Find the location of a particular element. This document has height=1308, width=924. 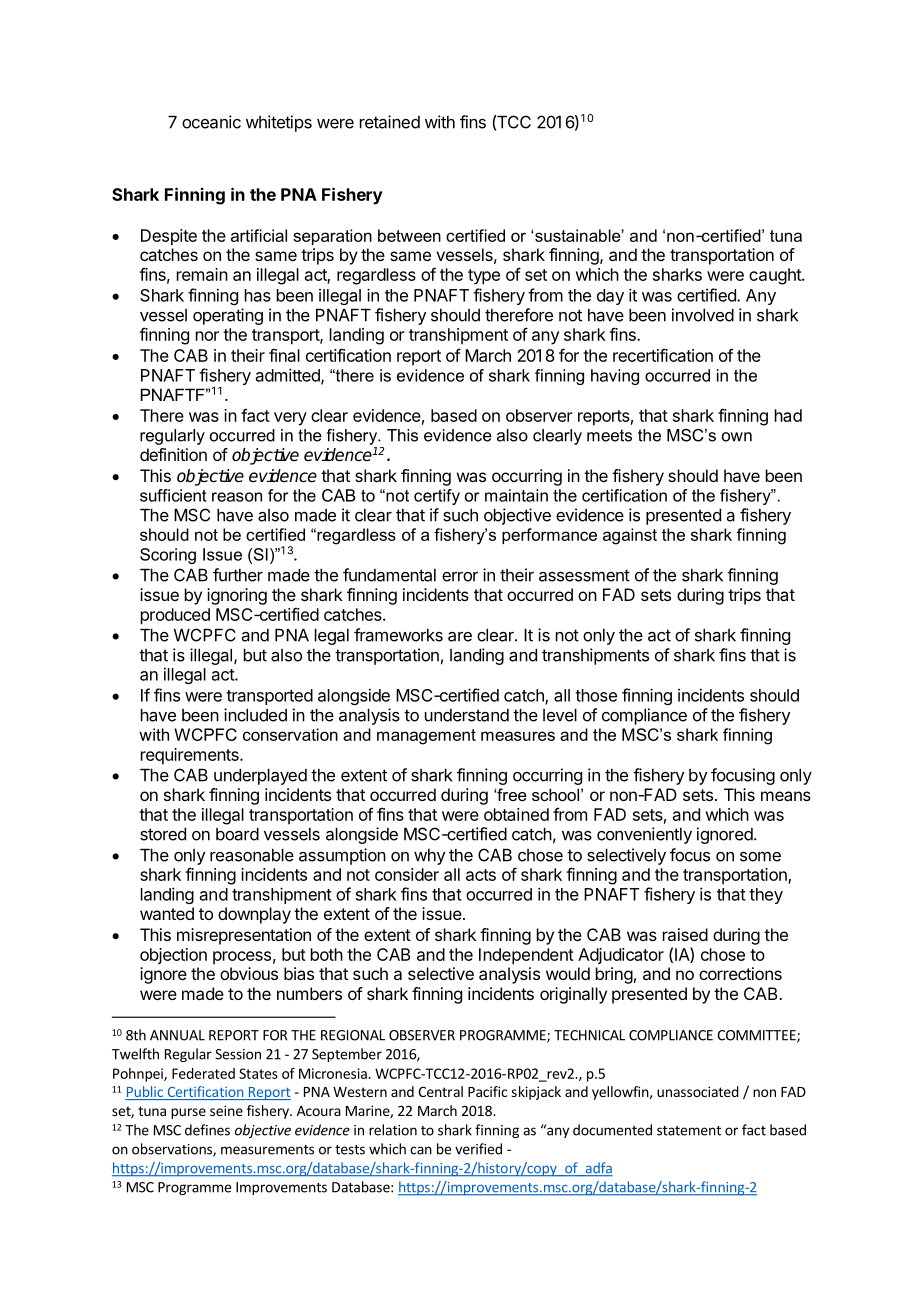

verified is located at coordinates (478, 1149).
